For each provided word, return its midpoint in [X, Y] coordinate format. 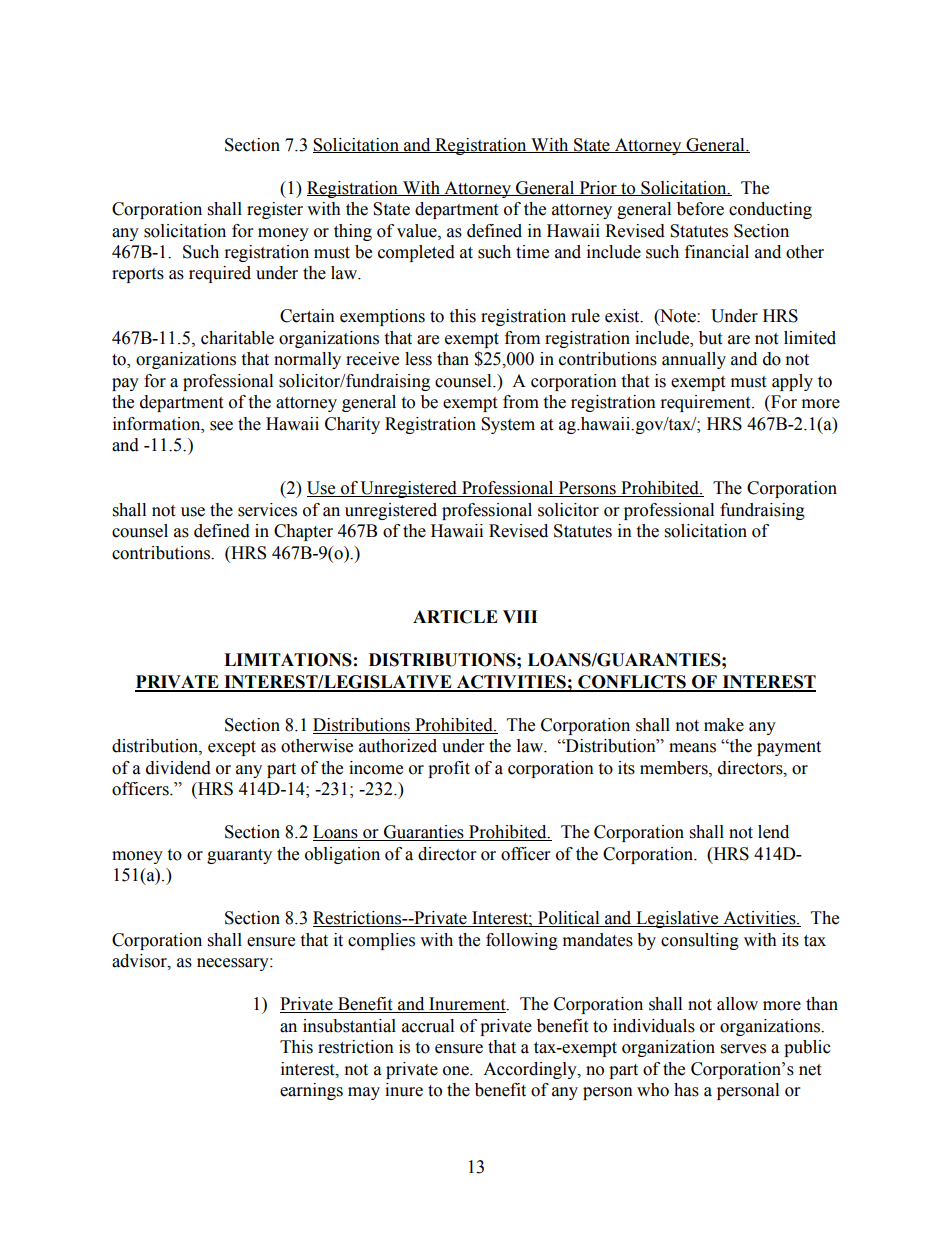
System [508, 425]
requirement [707, 403]
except [232, 748]
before [700, 209]
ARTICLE [455, 617]
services [267, 510]
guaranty [239, 856]
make [724, 725]
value [418, 231]
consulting [700, 941]
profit [449, 769]
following [522, 941]
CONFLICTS [632, 683]
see [221, 426]
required [220, 274]
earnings [311, 1091]
